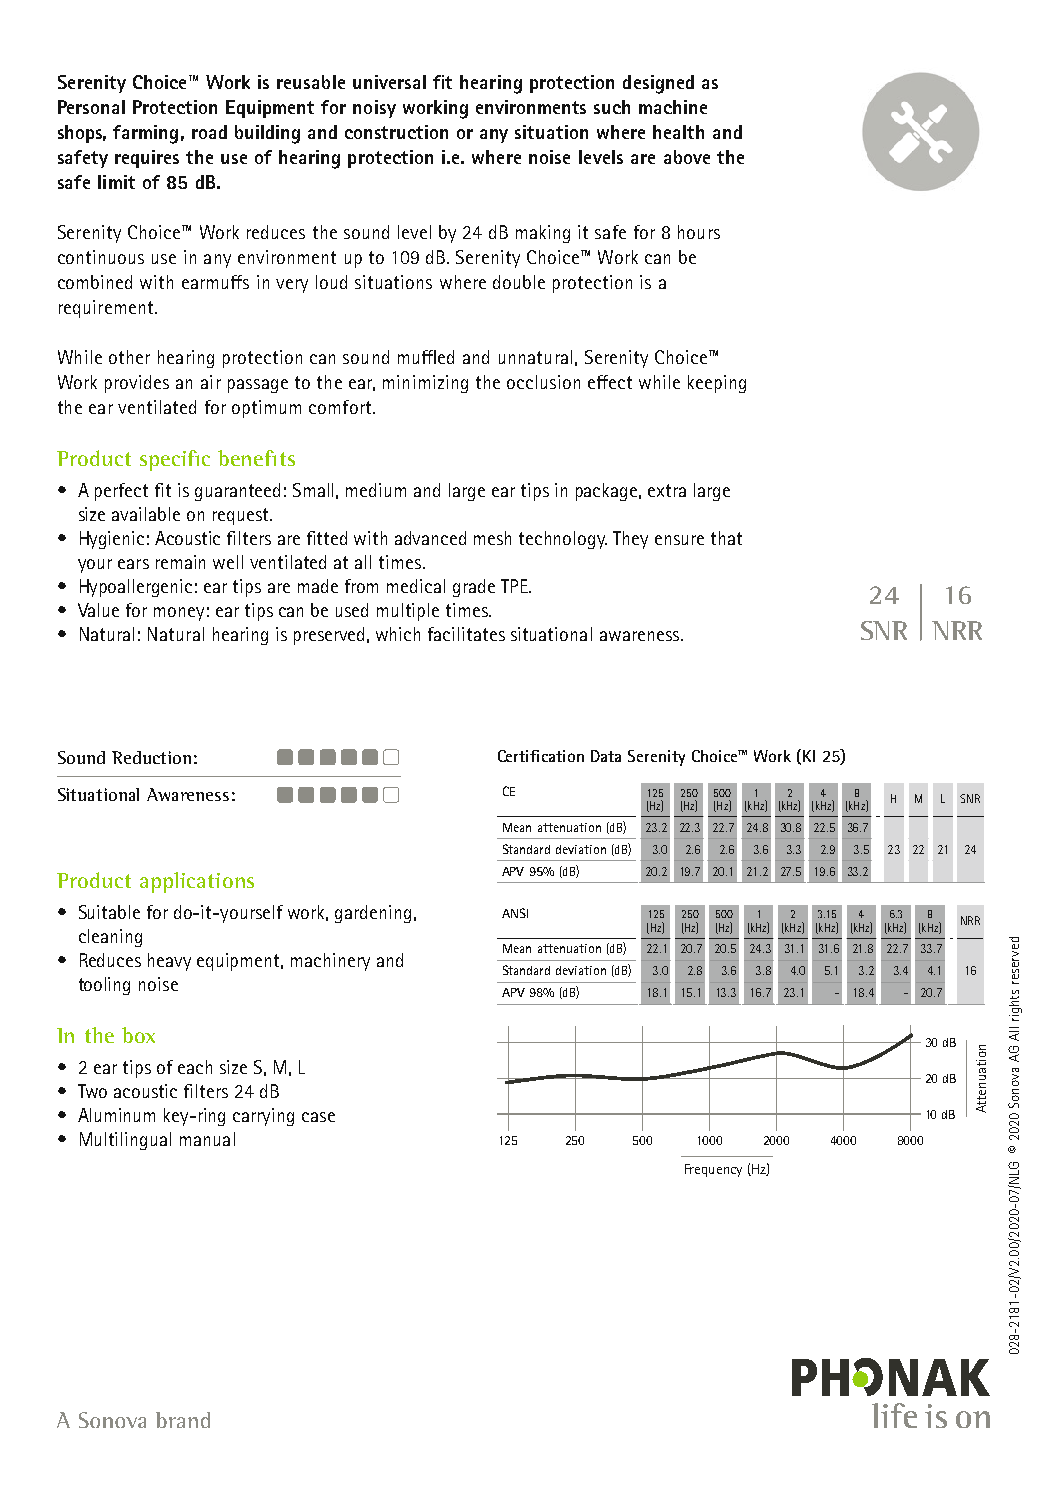 This screenshot has width=1047, height=1485. What do you see at coordinates (678, 132) in the screenshot?
I see `health` at bounding box center [678, 132].
